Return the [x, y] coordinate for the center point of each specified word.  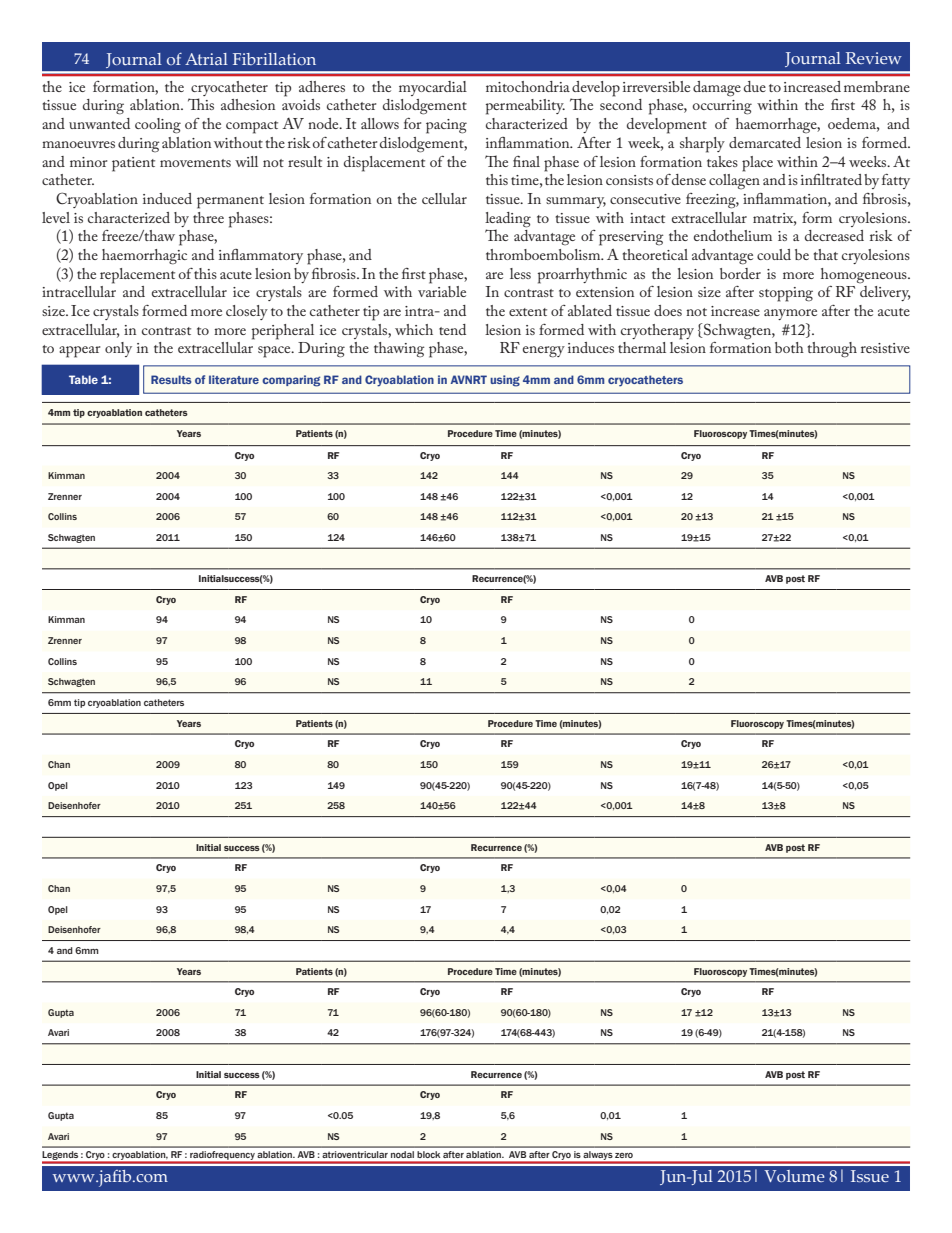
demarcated [765, 142]
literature [234, 379]
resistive [885, 348]
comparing [291, 381]
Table [83, 379]
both [789, 347]
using [505, 381]
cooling [158, 126]
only [118, 349]
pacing [446, 126]
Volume [794, 1176]
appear [79, 352]
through [832, 350]
